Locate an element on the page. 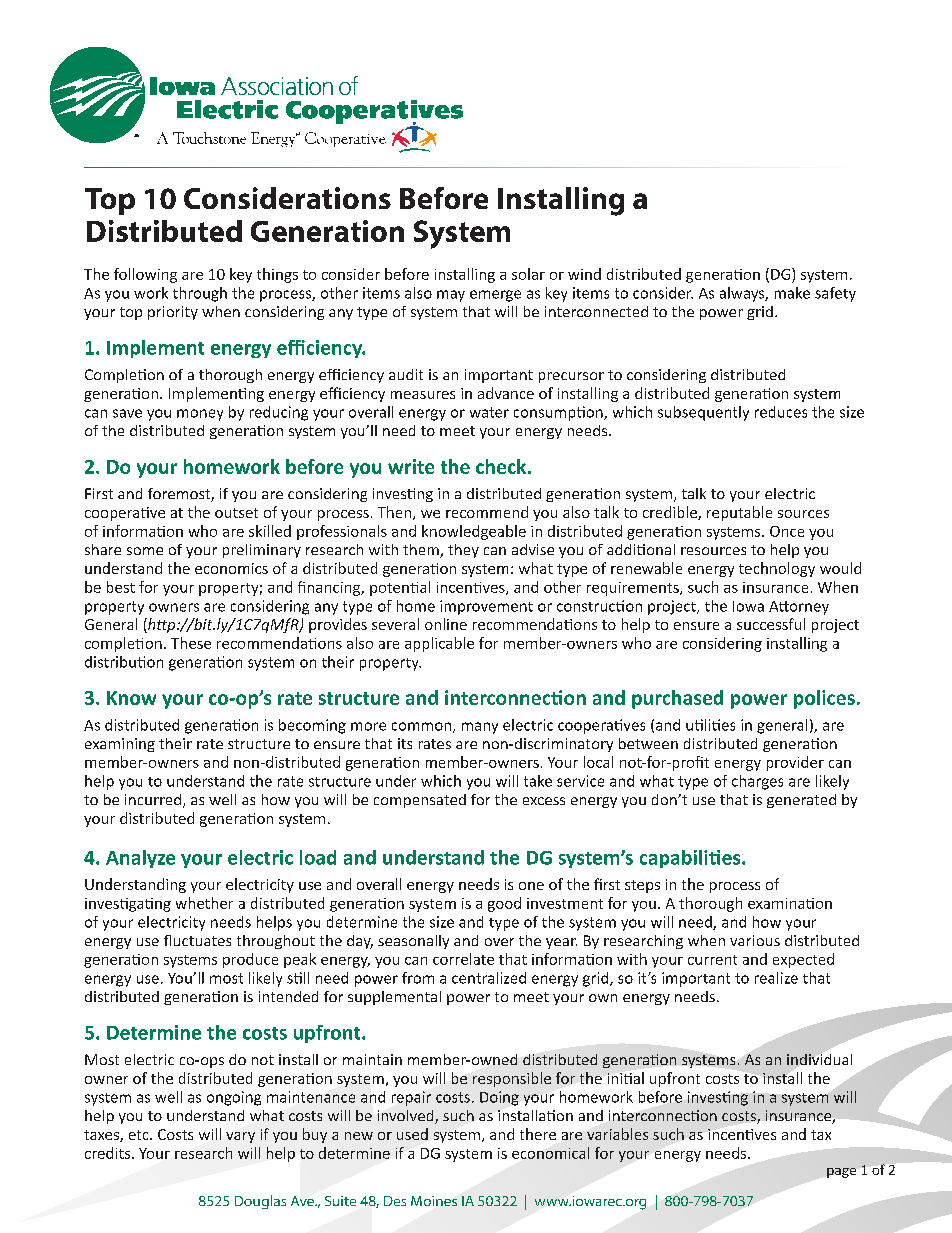  outset is located at coordinates (236, 513).
